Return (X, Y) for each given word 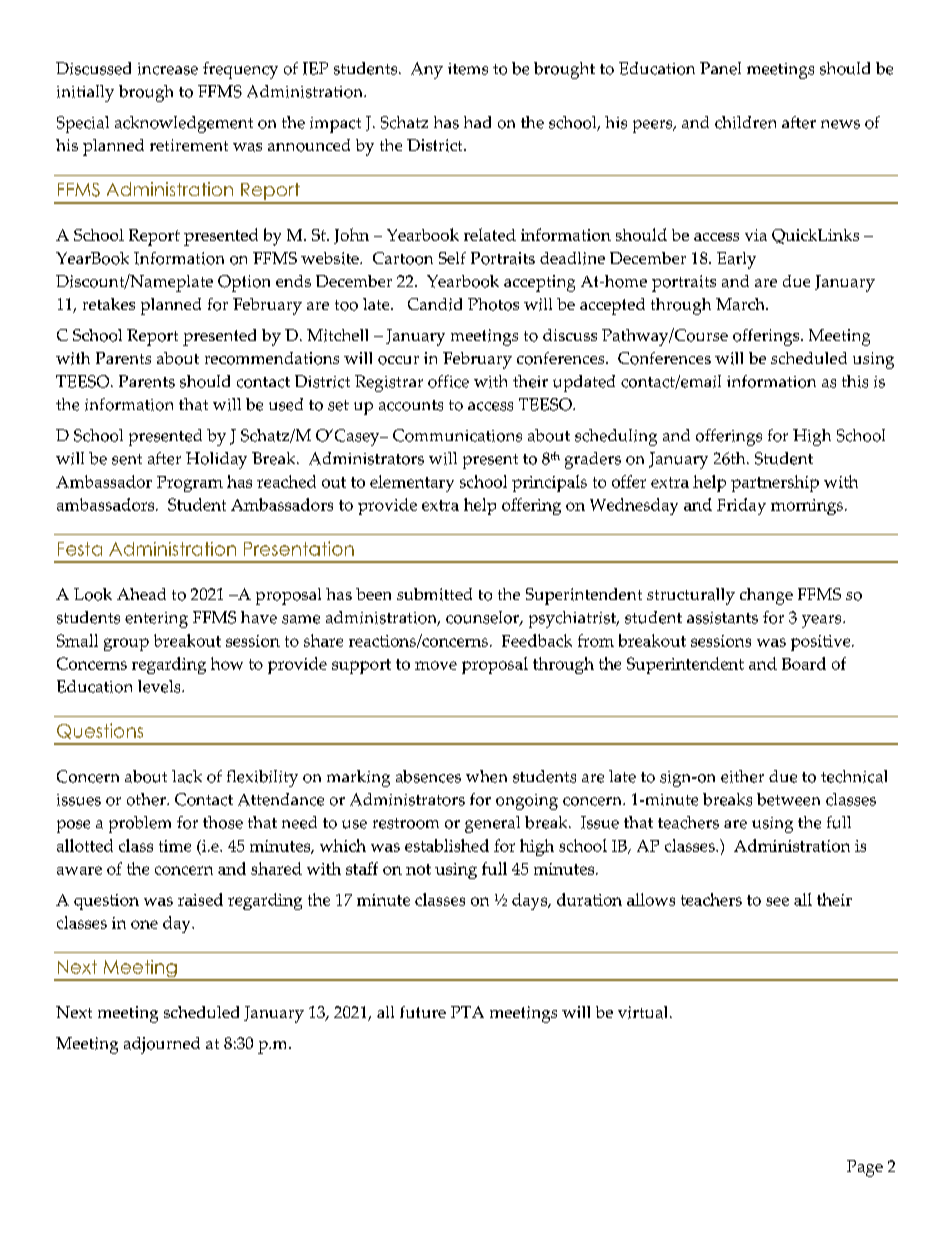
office (448, 381)
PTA (467, 1012)
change (766, 596)
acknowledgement (184, 124)
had (477, 122)
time (175, 846)
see (777, 901)
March (741, 304)
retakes (109, 304)
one (144, 924)
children (745, 122)
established (447, 845)
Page (865, 1168)
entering (156, 620)
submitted (434, 594)
